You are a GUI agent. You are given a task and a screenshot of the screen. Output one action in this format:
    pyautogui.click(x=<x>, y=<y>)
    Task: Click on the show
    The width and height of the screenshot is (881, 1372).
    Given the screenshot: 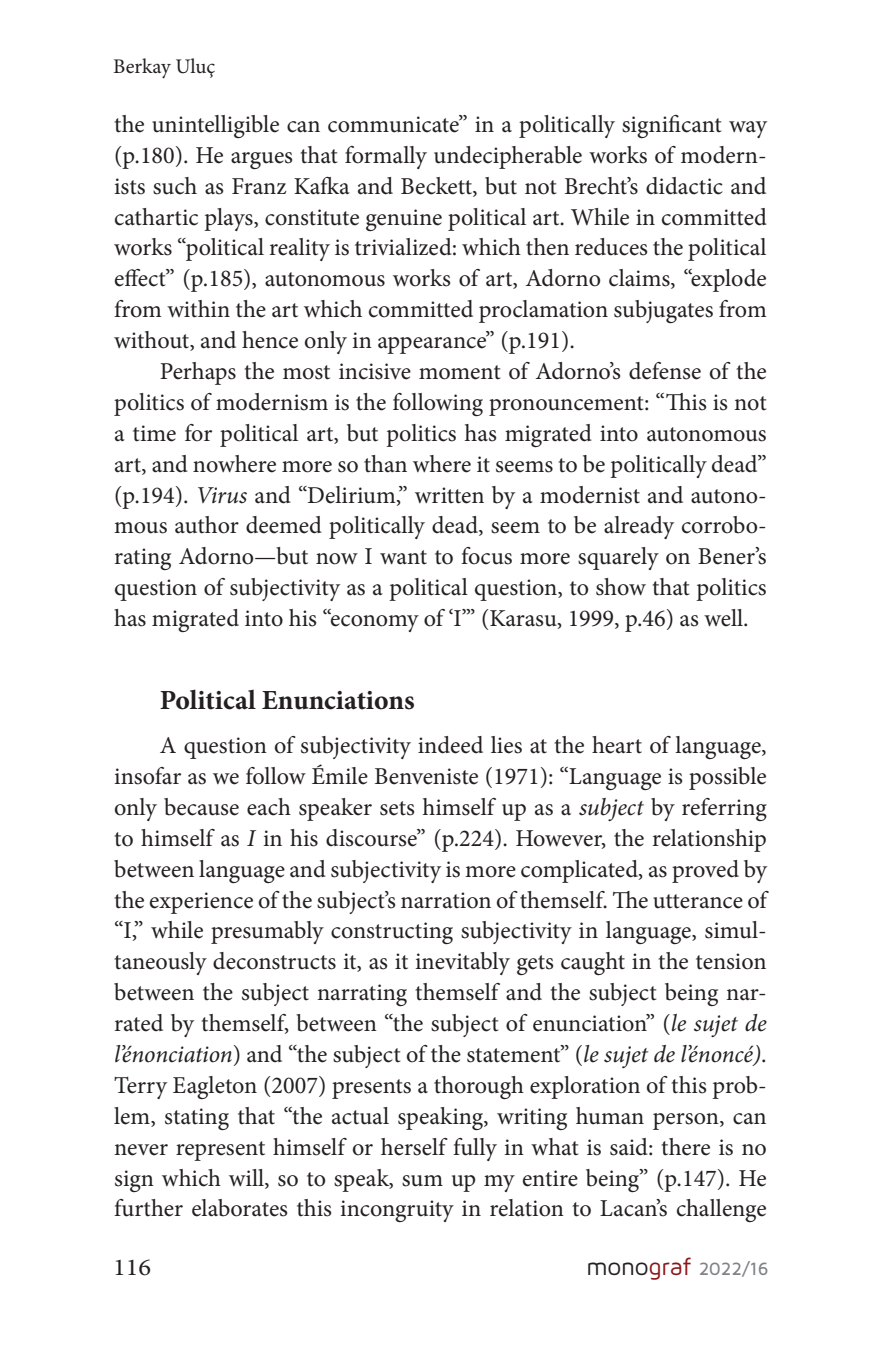 What is the action you would take?
    pyautogui.click(x=621, y=587)
